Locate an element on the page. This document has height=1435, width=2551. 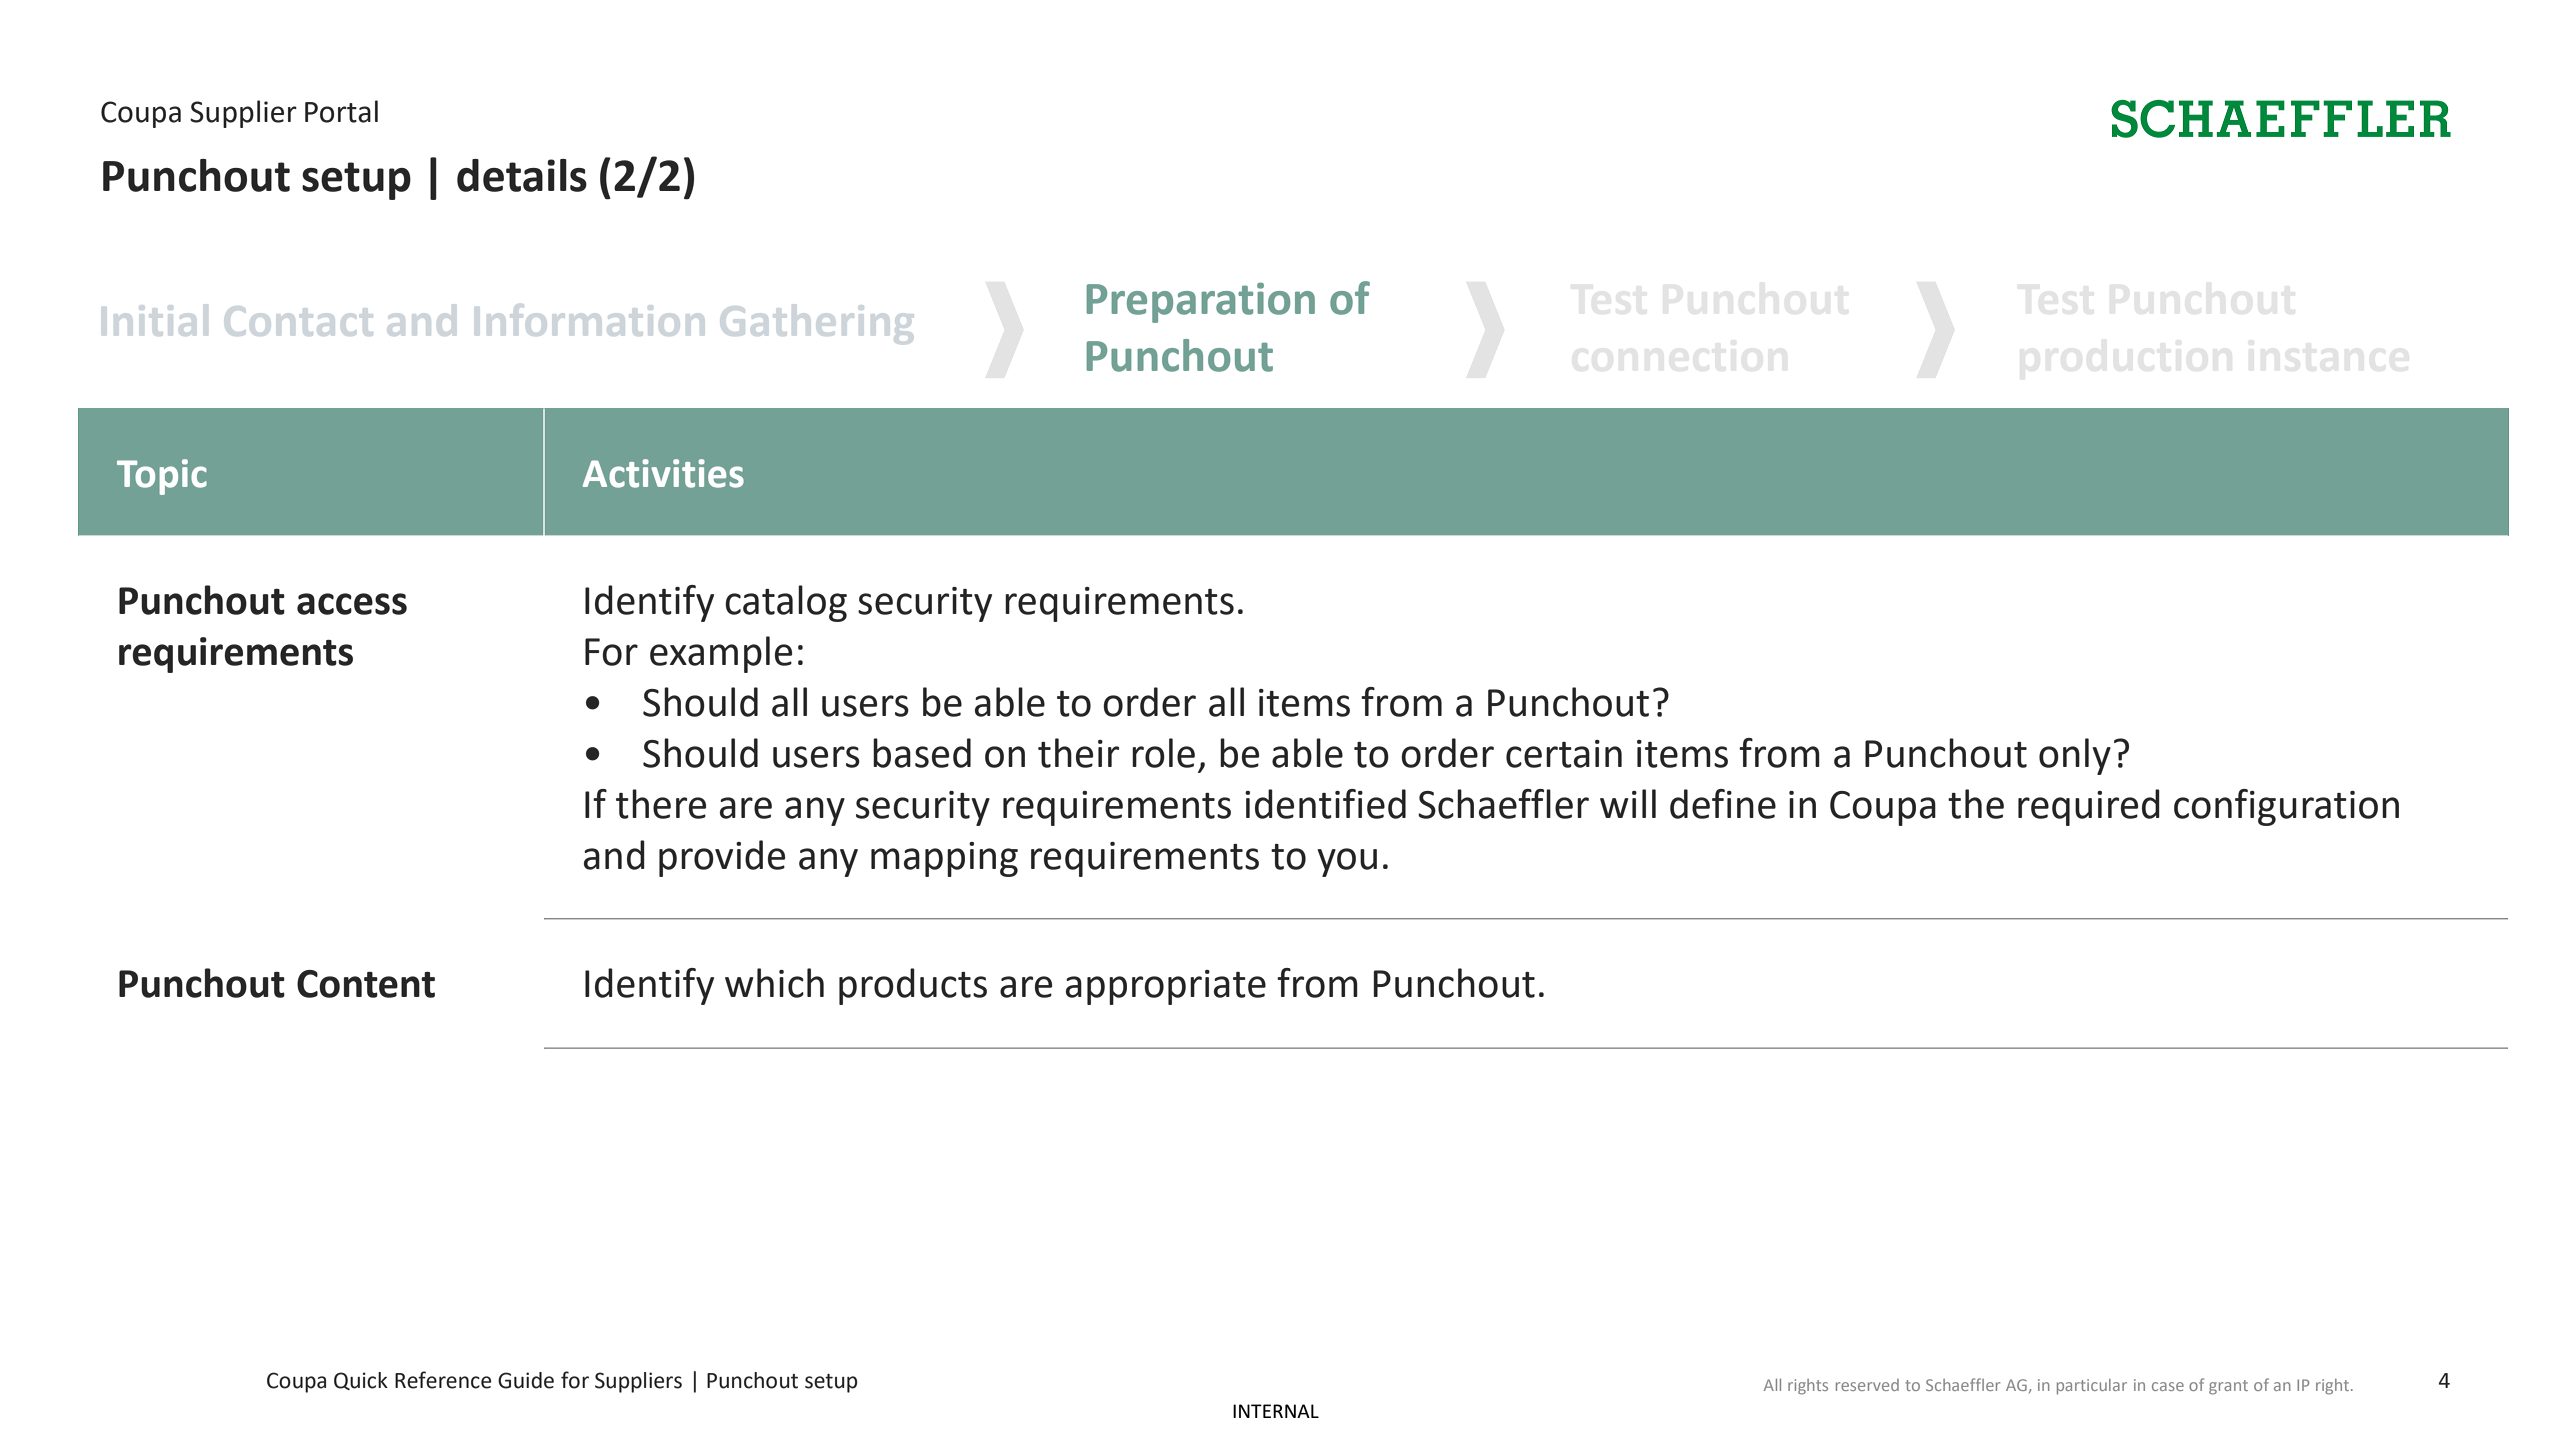
particular is located at coordinates (2092, 1387).
